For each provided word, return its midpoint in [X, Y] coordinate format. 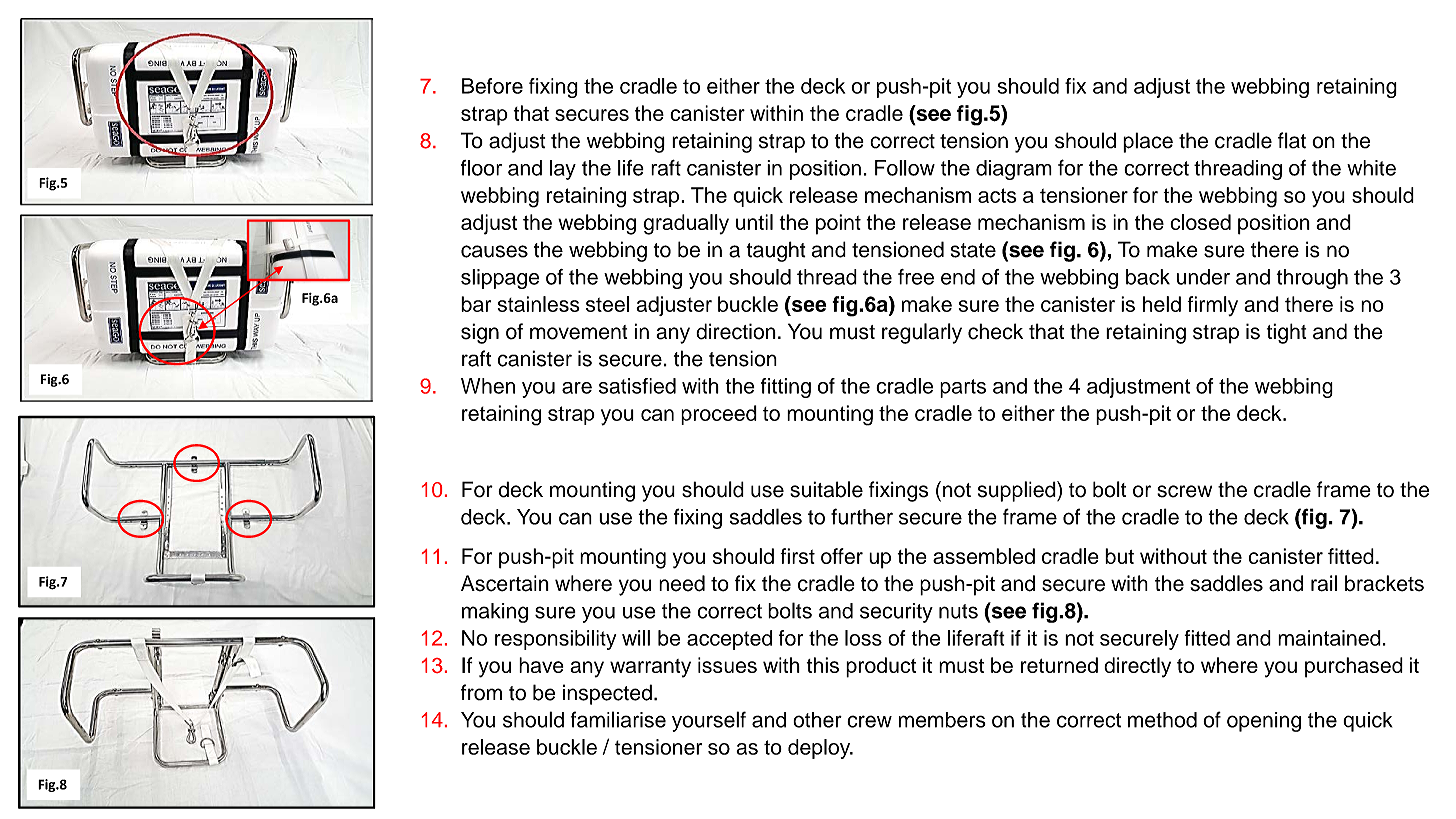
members [942, 720]
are [577, 388]
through [1312, 279]
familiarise [618, 719]
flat [1292, 140]
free [916, 277]
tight [1287, 333]
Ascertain [505, 583]
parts [963, 388]
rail [1324, 583]
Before [492, 86]
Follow [905, 168]
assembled [984, 556]
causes [494, 251]
